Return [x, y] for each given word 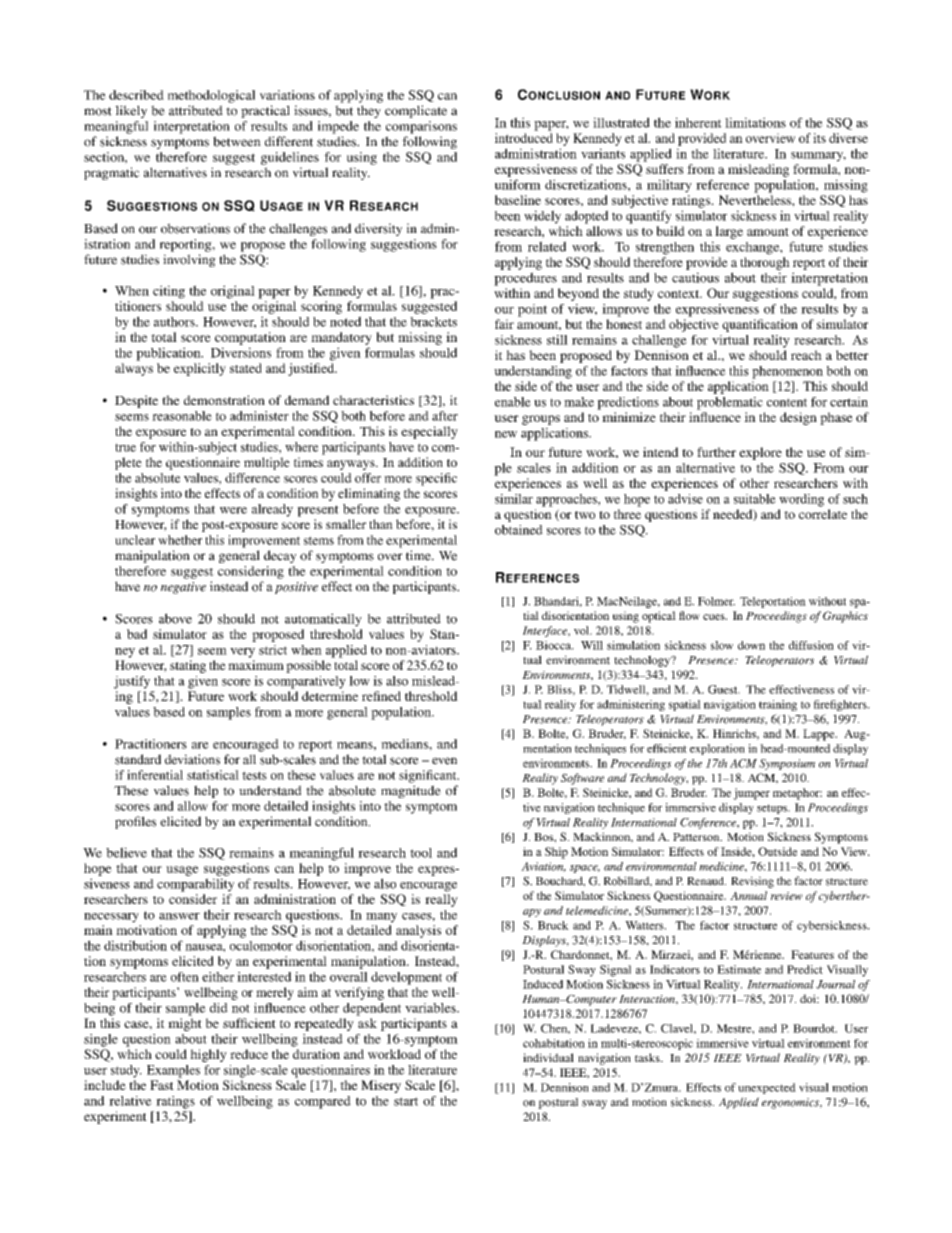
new [506, 434]
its [819, 138]
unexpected [767, 1088]
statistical [213, 775]
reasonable [182, 416]
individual [548, 1057]
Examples [173, 1071]
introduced [524, 138]
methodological [211, 96]
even [444, 761]
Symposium [787, 764]
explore [760, 453]
